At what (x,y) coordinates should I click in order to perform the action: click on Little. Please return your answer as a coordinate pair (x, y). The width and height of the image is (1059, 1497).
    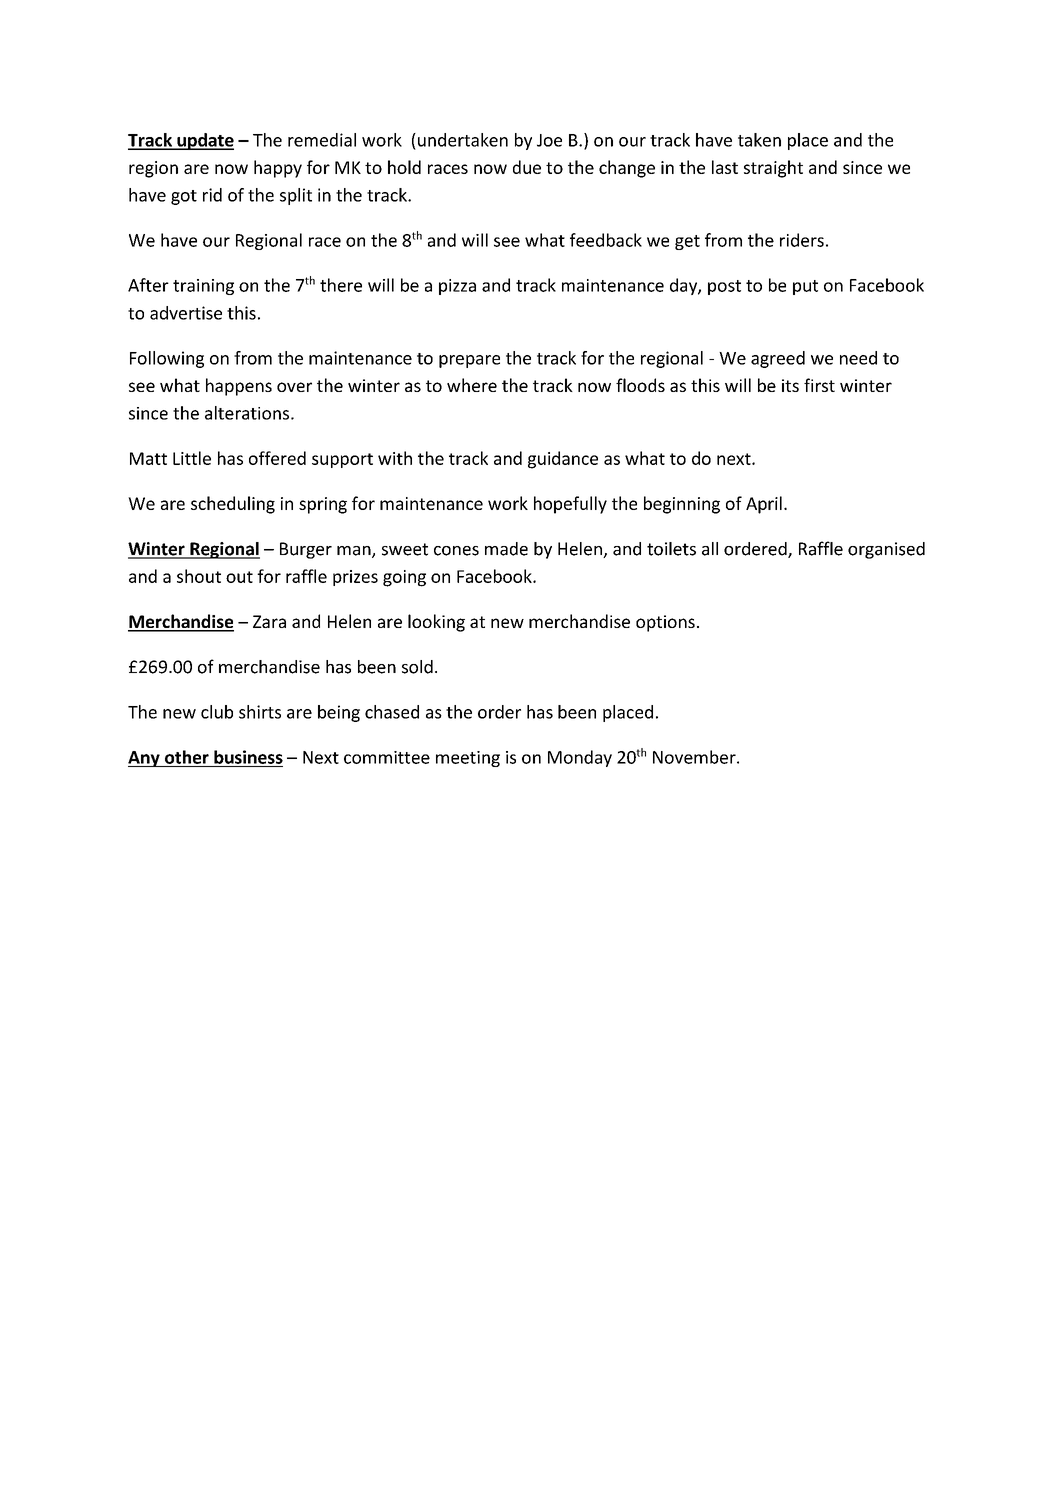
    Looking at the image, I should click on (192, 458).
